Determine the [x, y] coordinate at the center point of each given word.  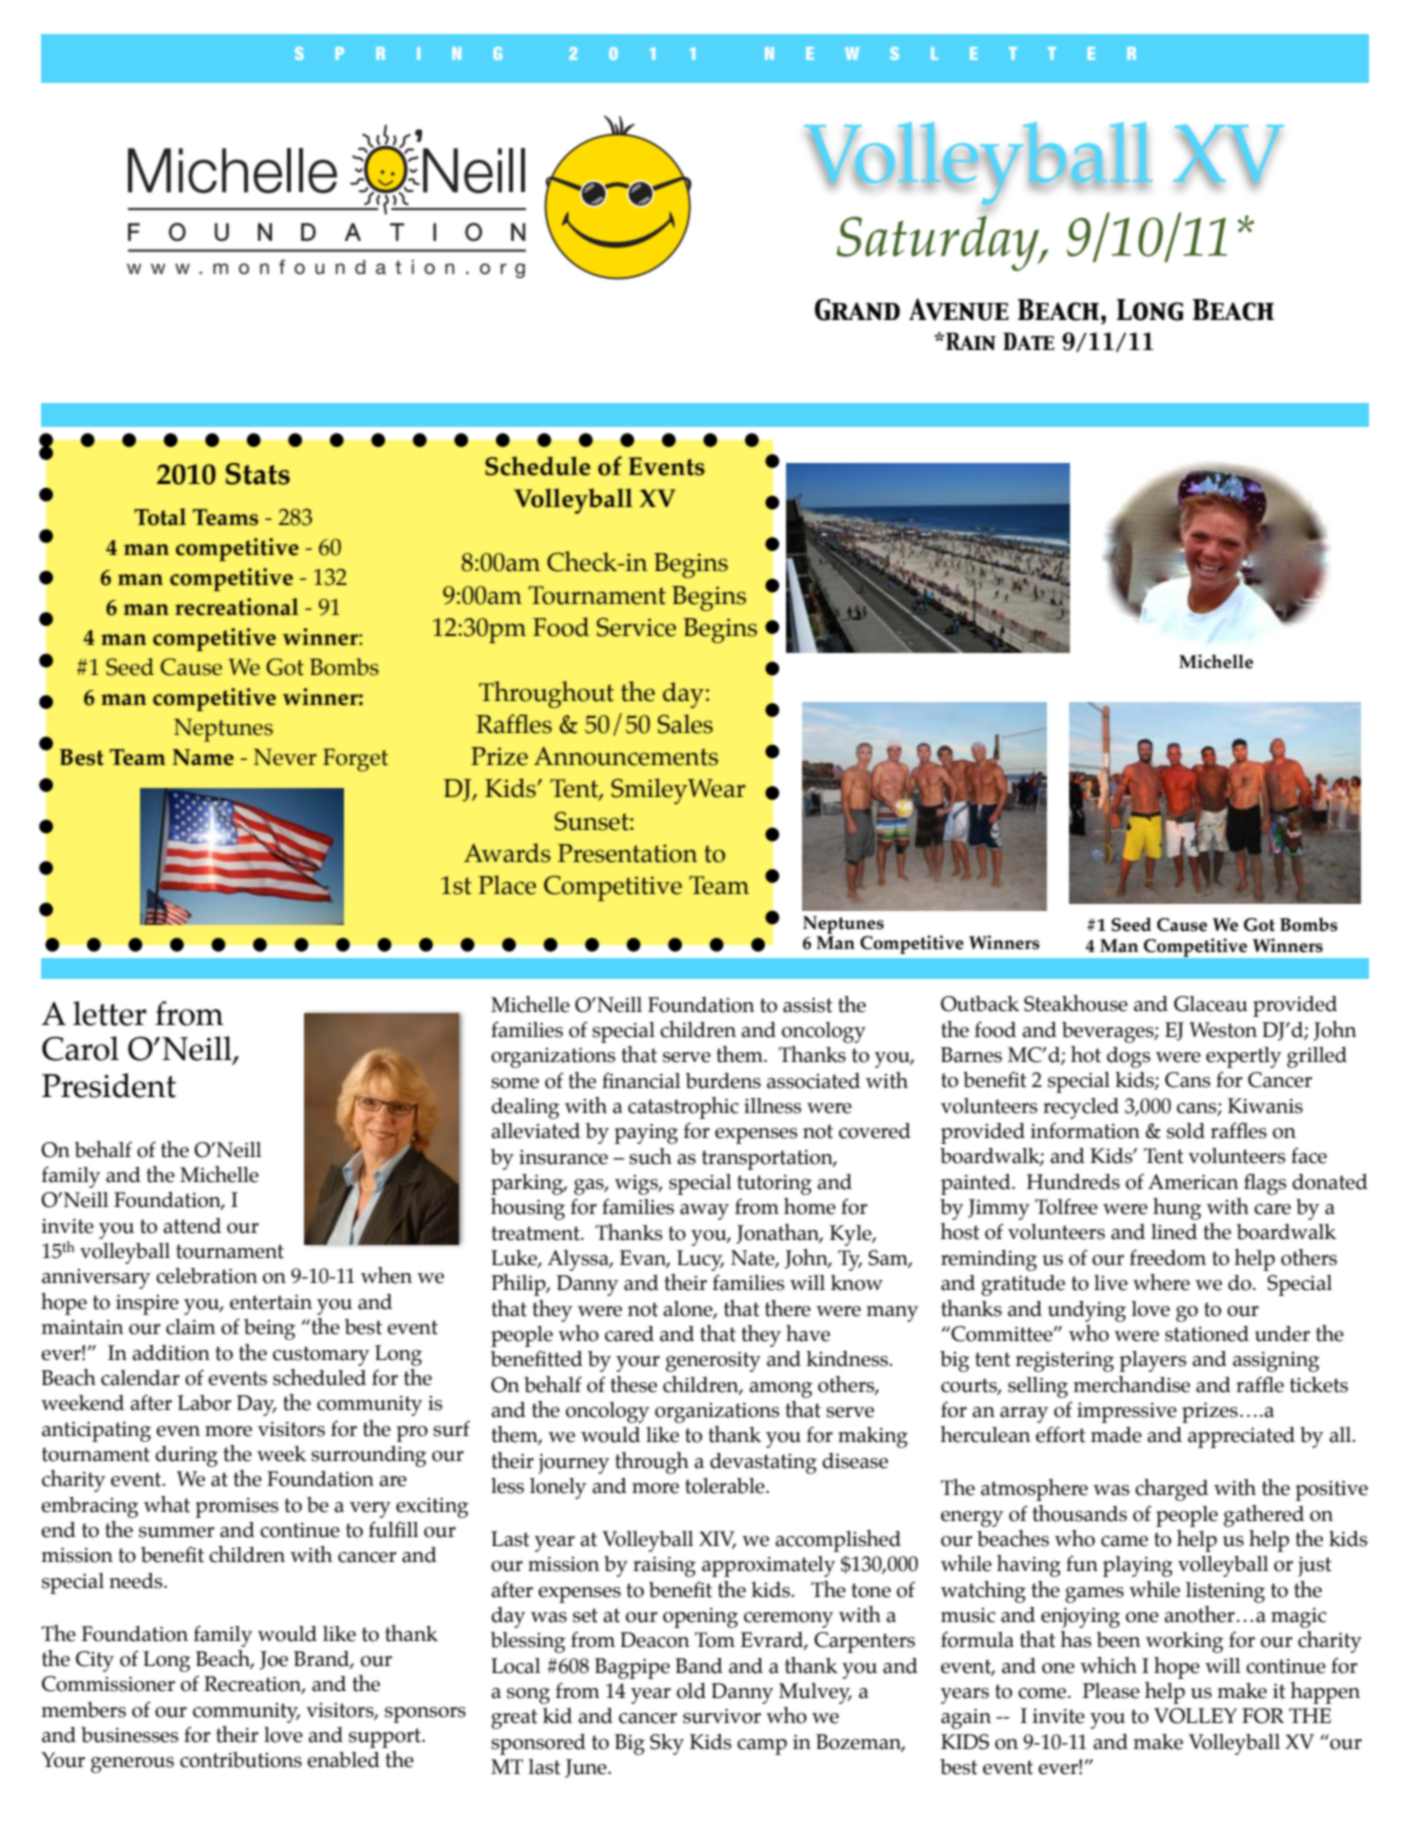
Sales [685, 724]
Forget [355, 760]
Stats [257, 474]
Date [1028, 341]
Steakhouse [1076, 1003]
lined [1174, 1232]
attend [192, 1226]
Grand [857, 309]
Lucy [700, 1260]
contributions [241, 1760]
